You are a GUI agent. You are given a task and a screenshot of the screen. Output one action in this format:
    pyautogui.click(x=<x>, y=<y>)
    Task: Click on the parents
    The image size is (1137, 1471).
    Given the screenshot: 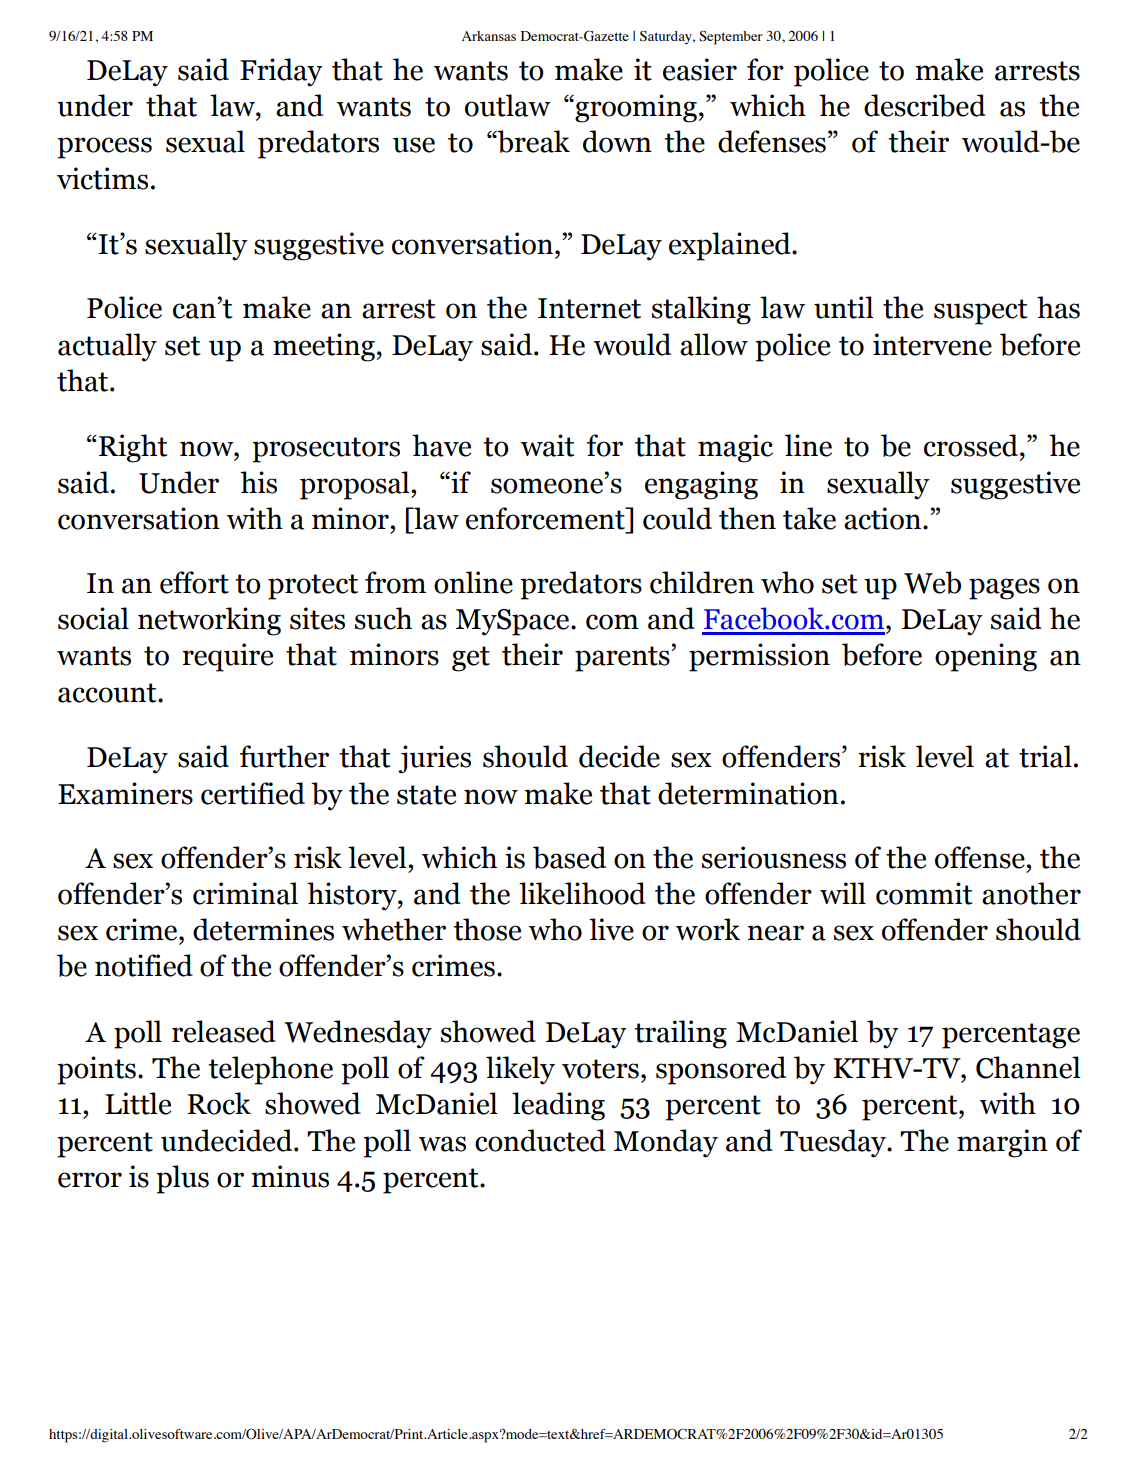 What is the action you would take?
    pyautogui.click(x=623, y=659)
